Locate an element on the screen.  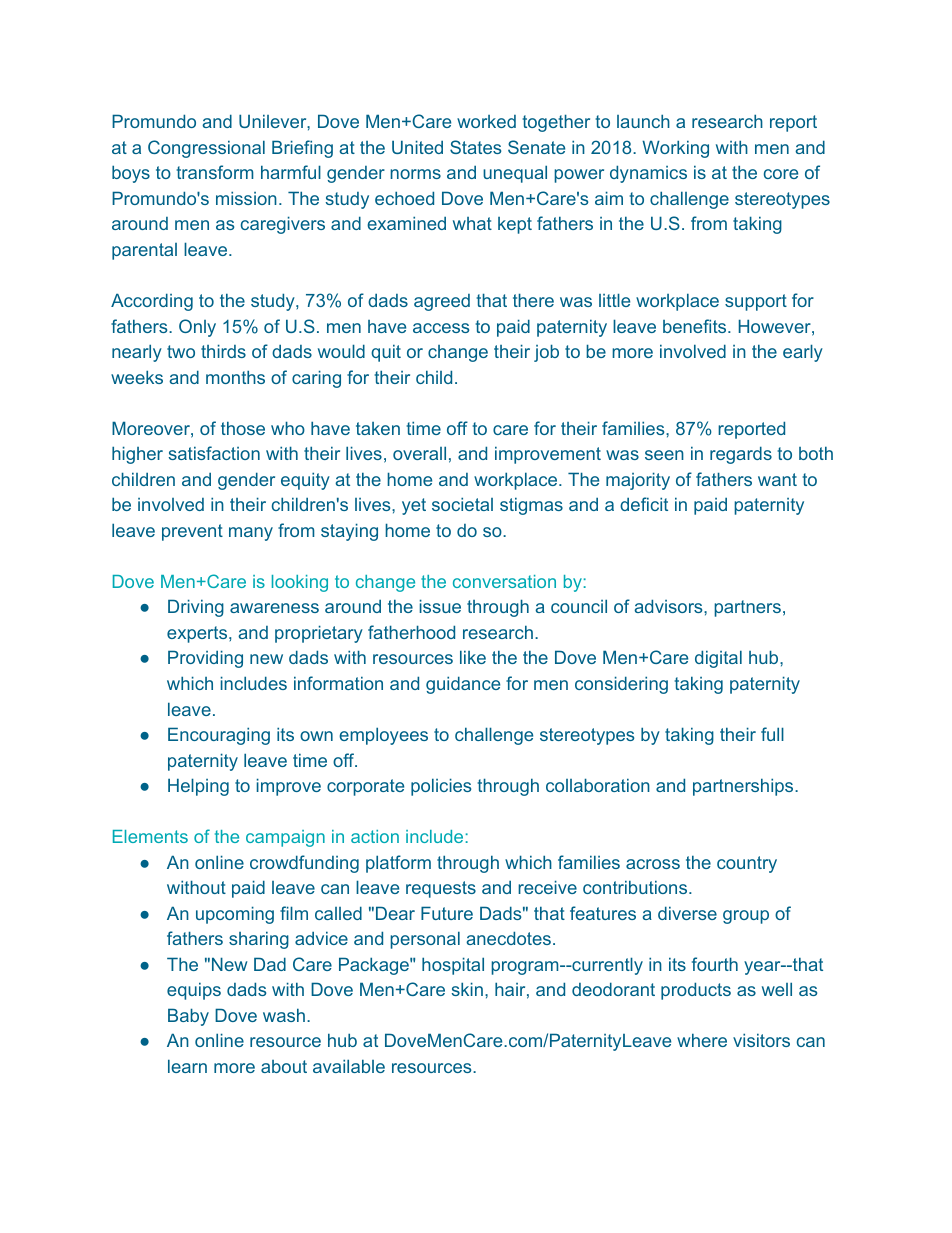
States is located at coordinates (475, 147).
